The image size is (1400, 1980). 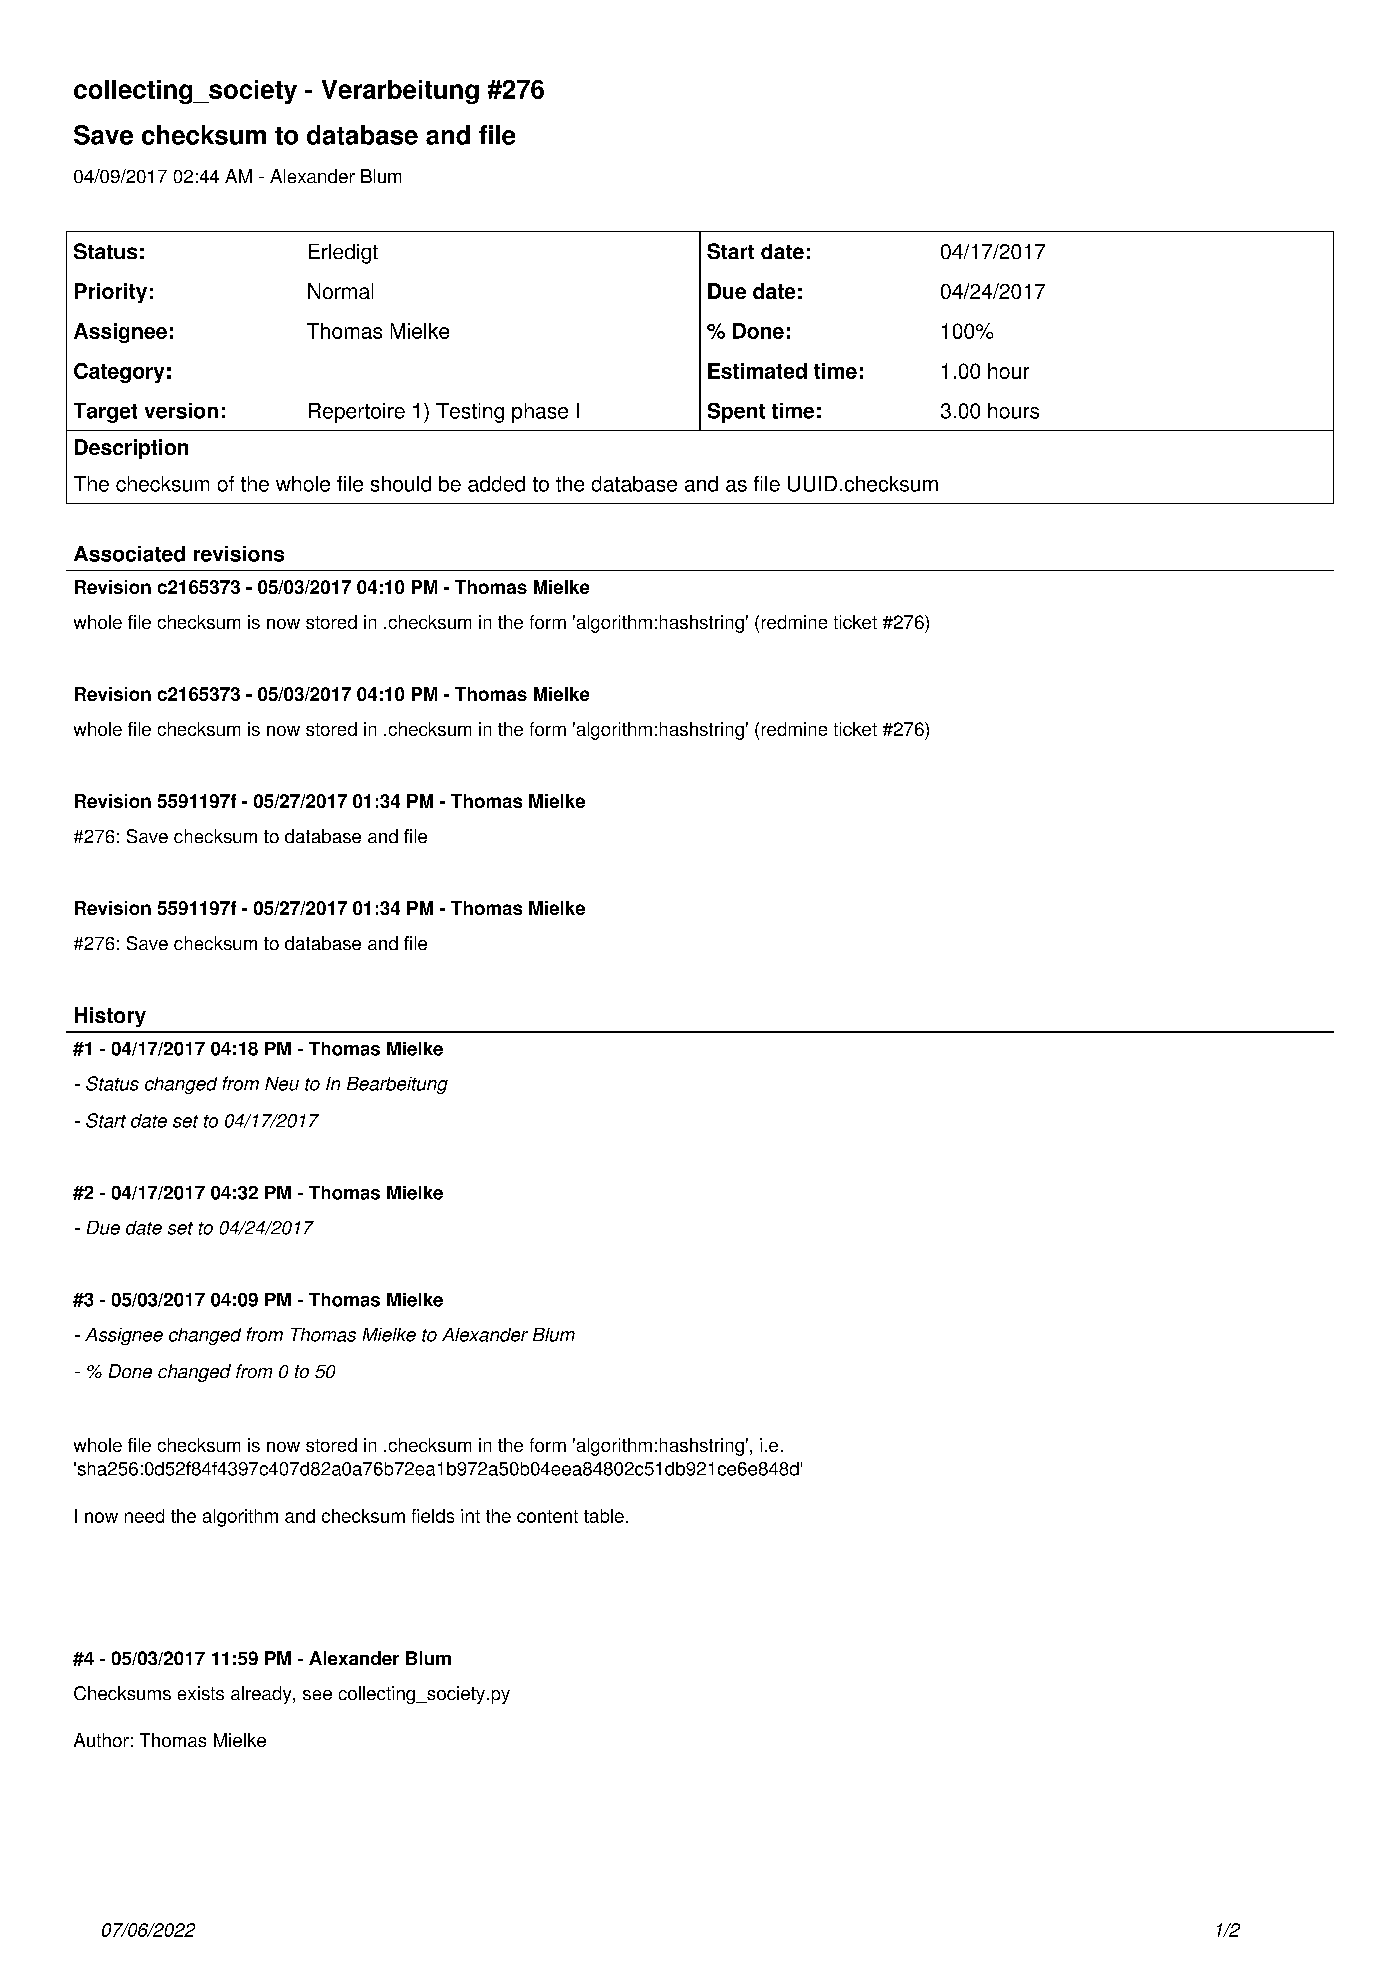 I want to click on Testing, so click(x=470, y=413).
